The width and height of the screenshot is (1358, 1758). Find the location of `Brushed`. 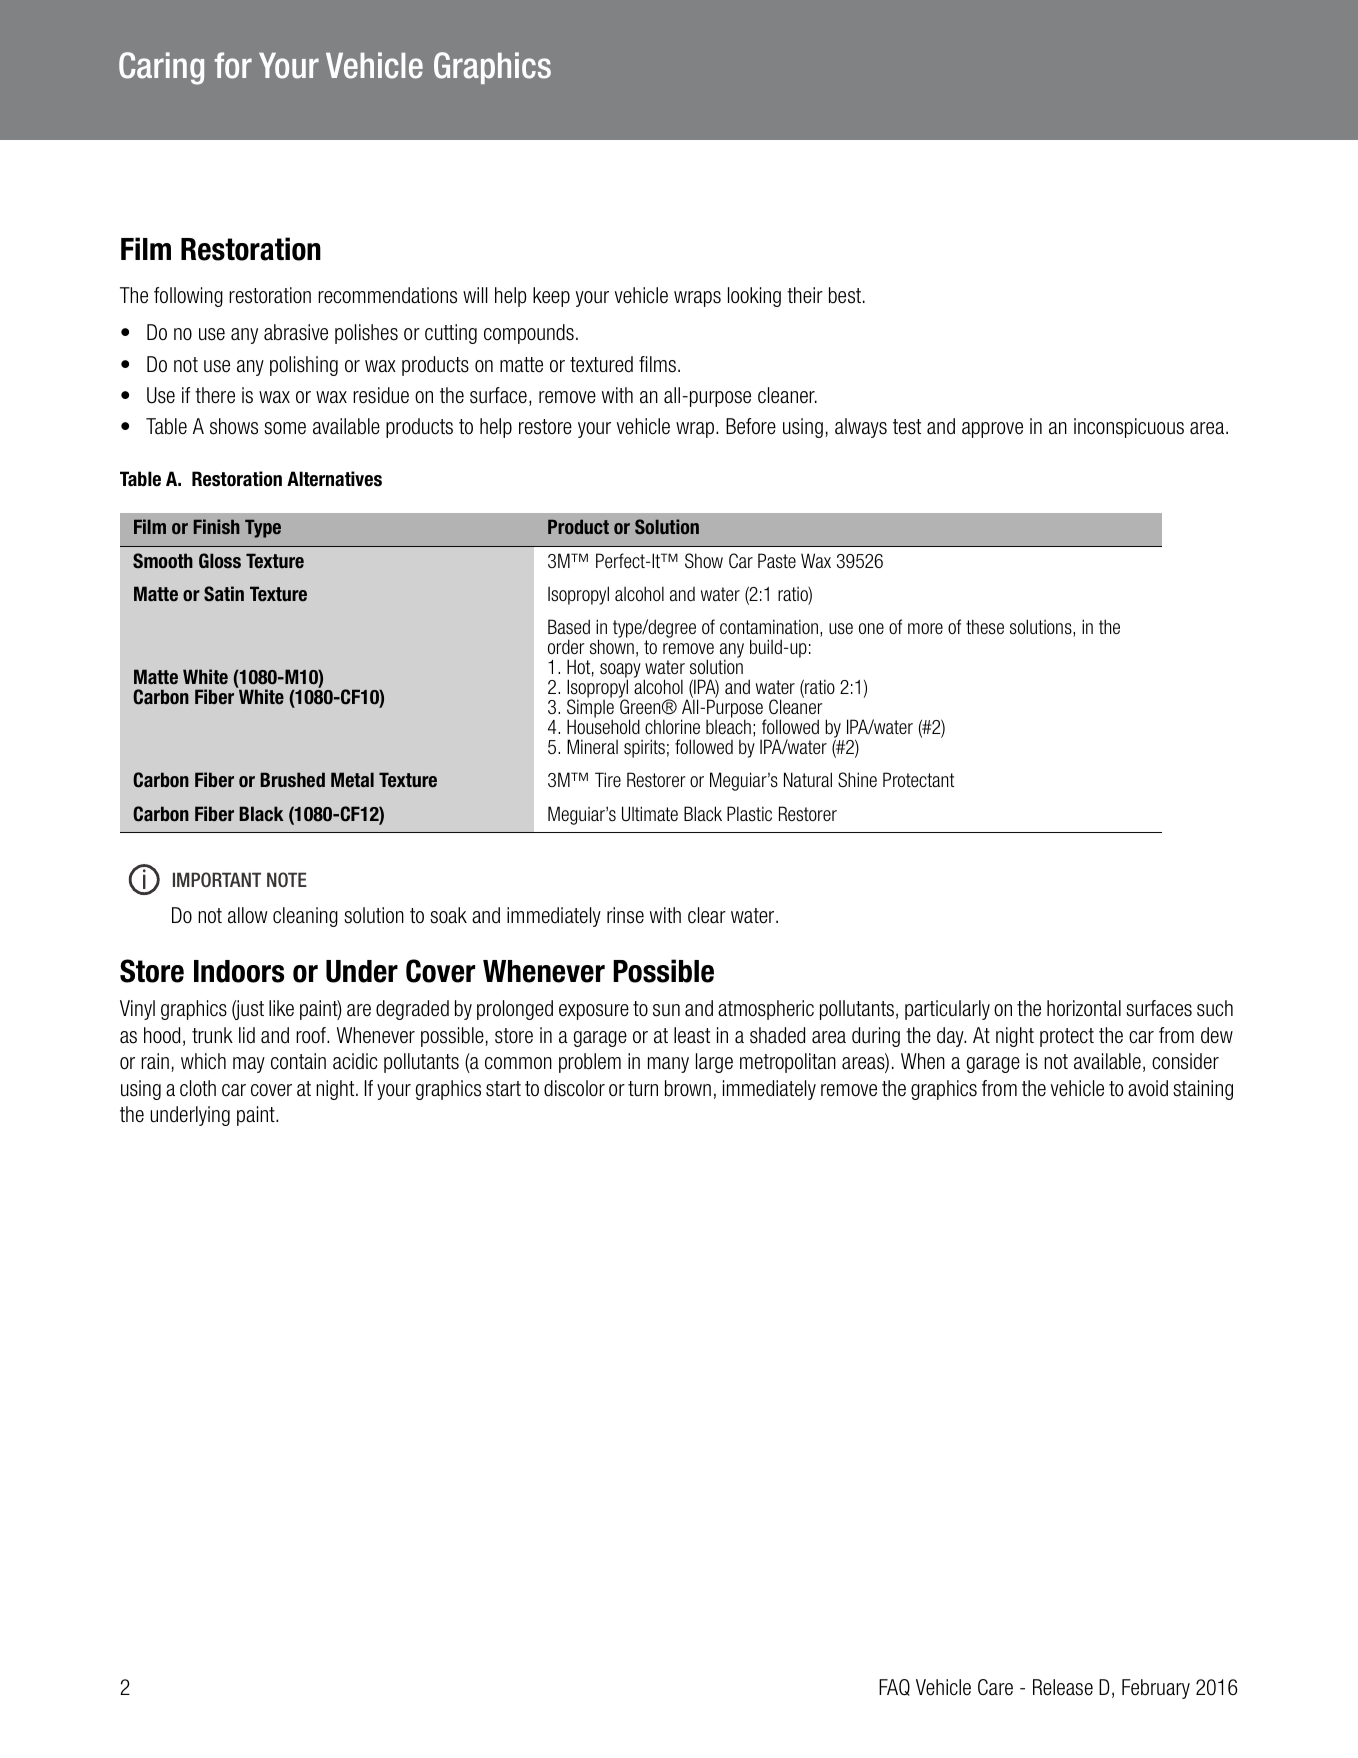

Brushed is located at coordinates (292, 780).
